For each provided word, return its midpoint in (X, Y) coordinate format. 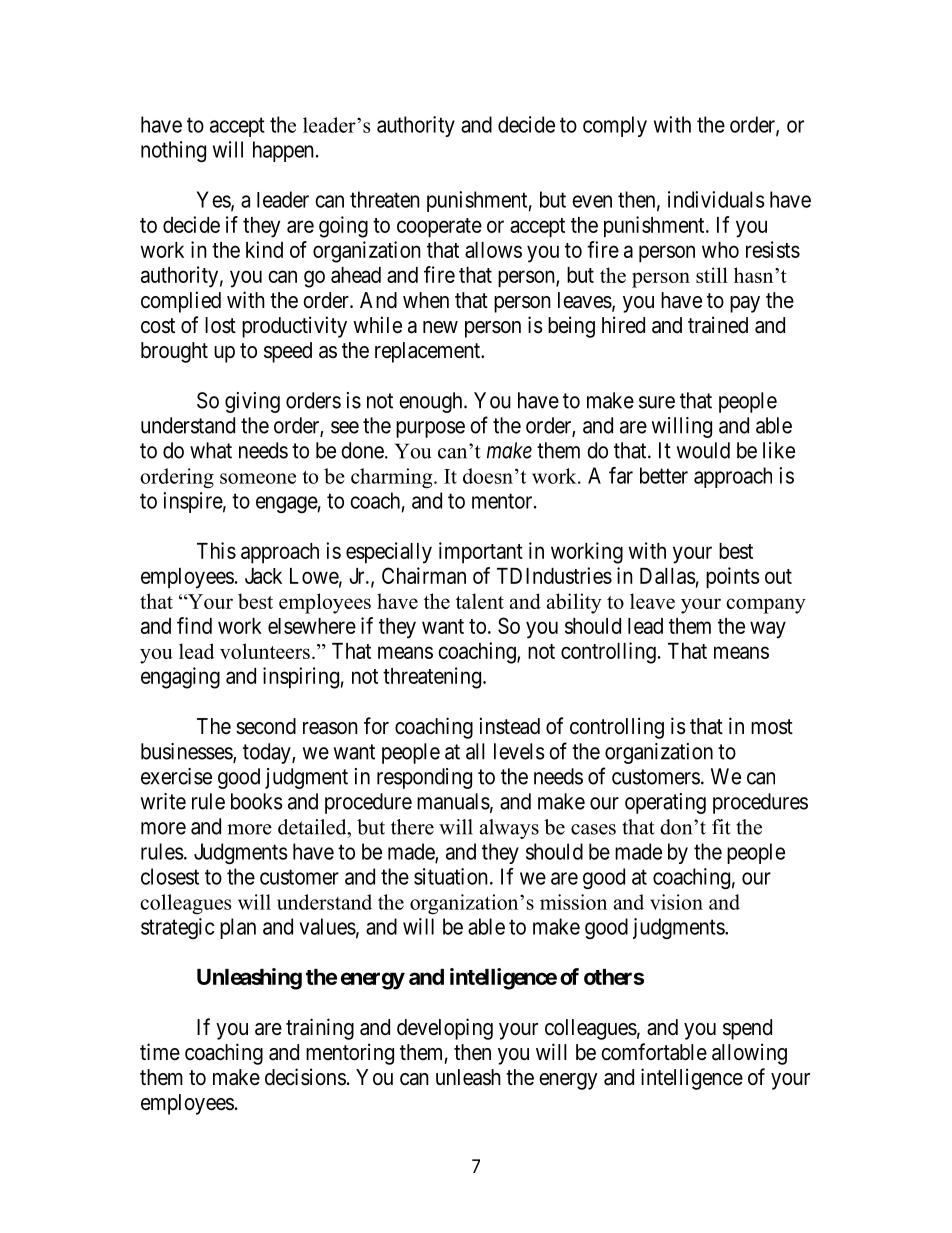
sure (657, 402)
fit (721, 827)
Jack (263, 576)
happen (283, 151)
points (733, 578)
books (257, 801)
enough (432, 402)
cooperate (439, 228)
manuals (453, 801)
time (160, 1051)
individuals (716, 199)
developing (445, 1029)
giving (252, 402)
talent (480, 601)
